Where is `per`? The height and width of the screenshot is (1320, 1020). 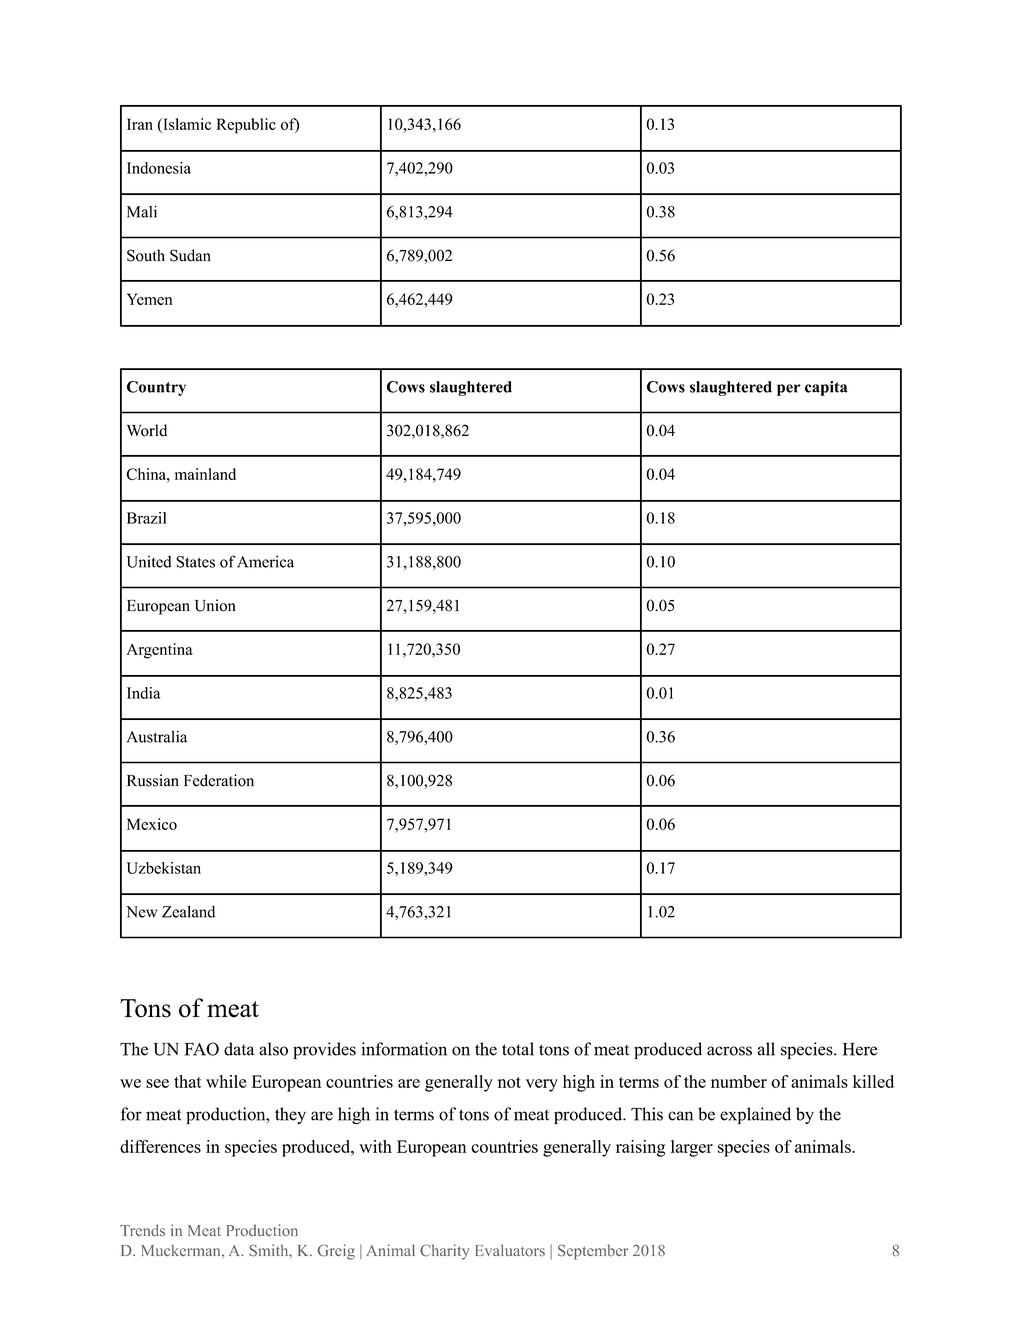 per is located at coordinates (789, 390).
